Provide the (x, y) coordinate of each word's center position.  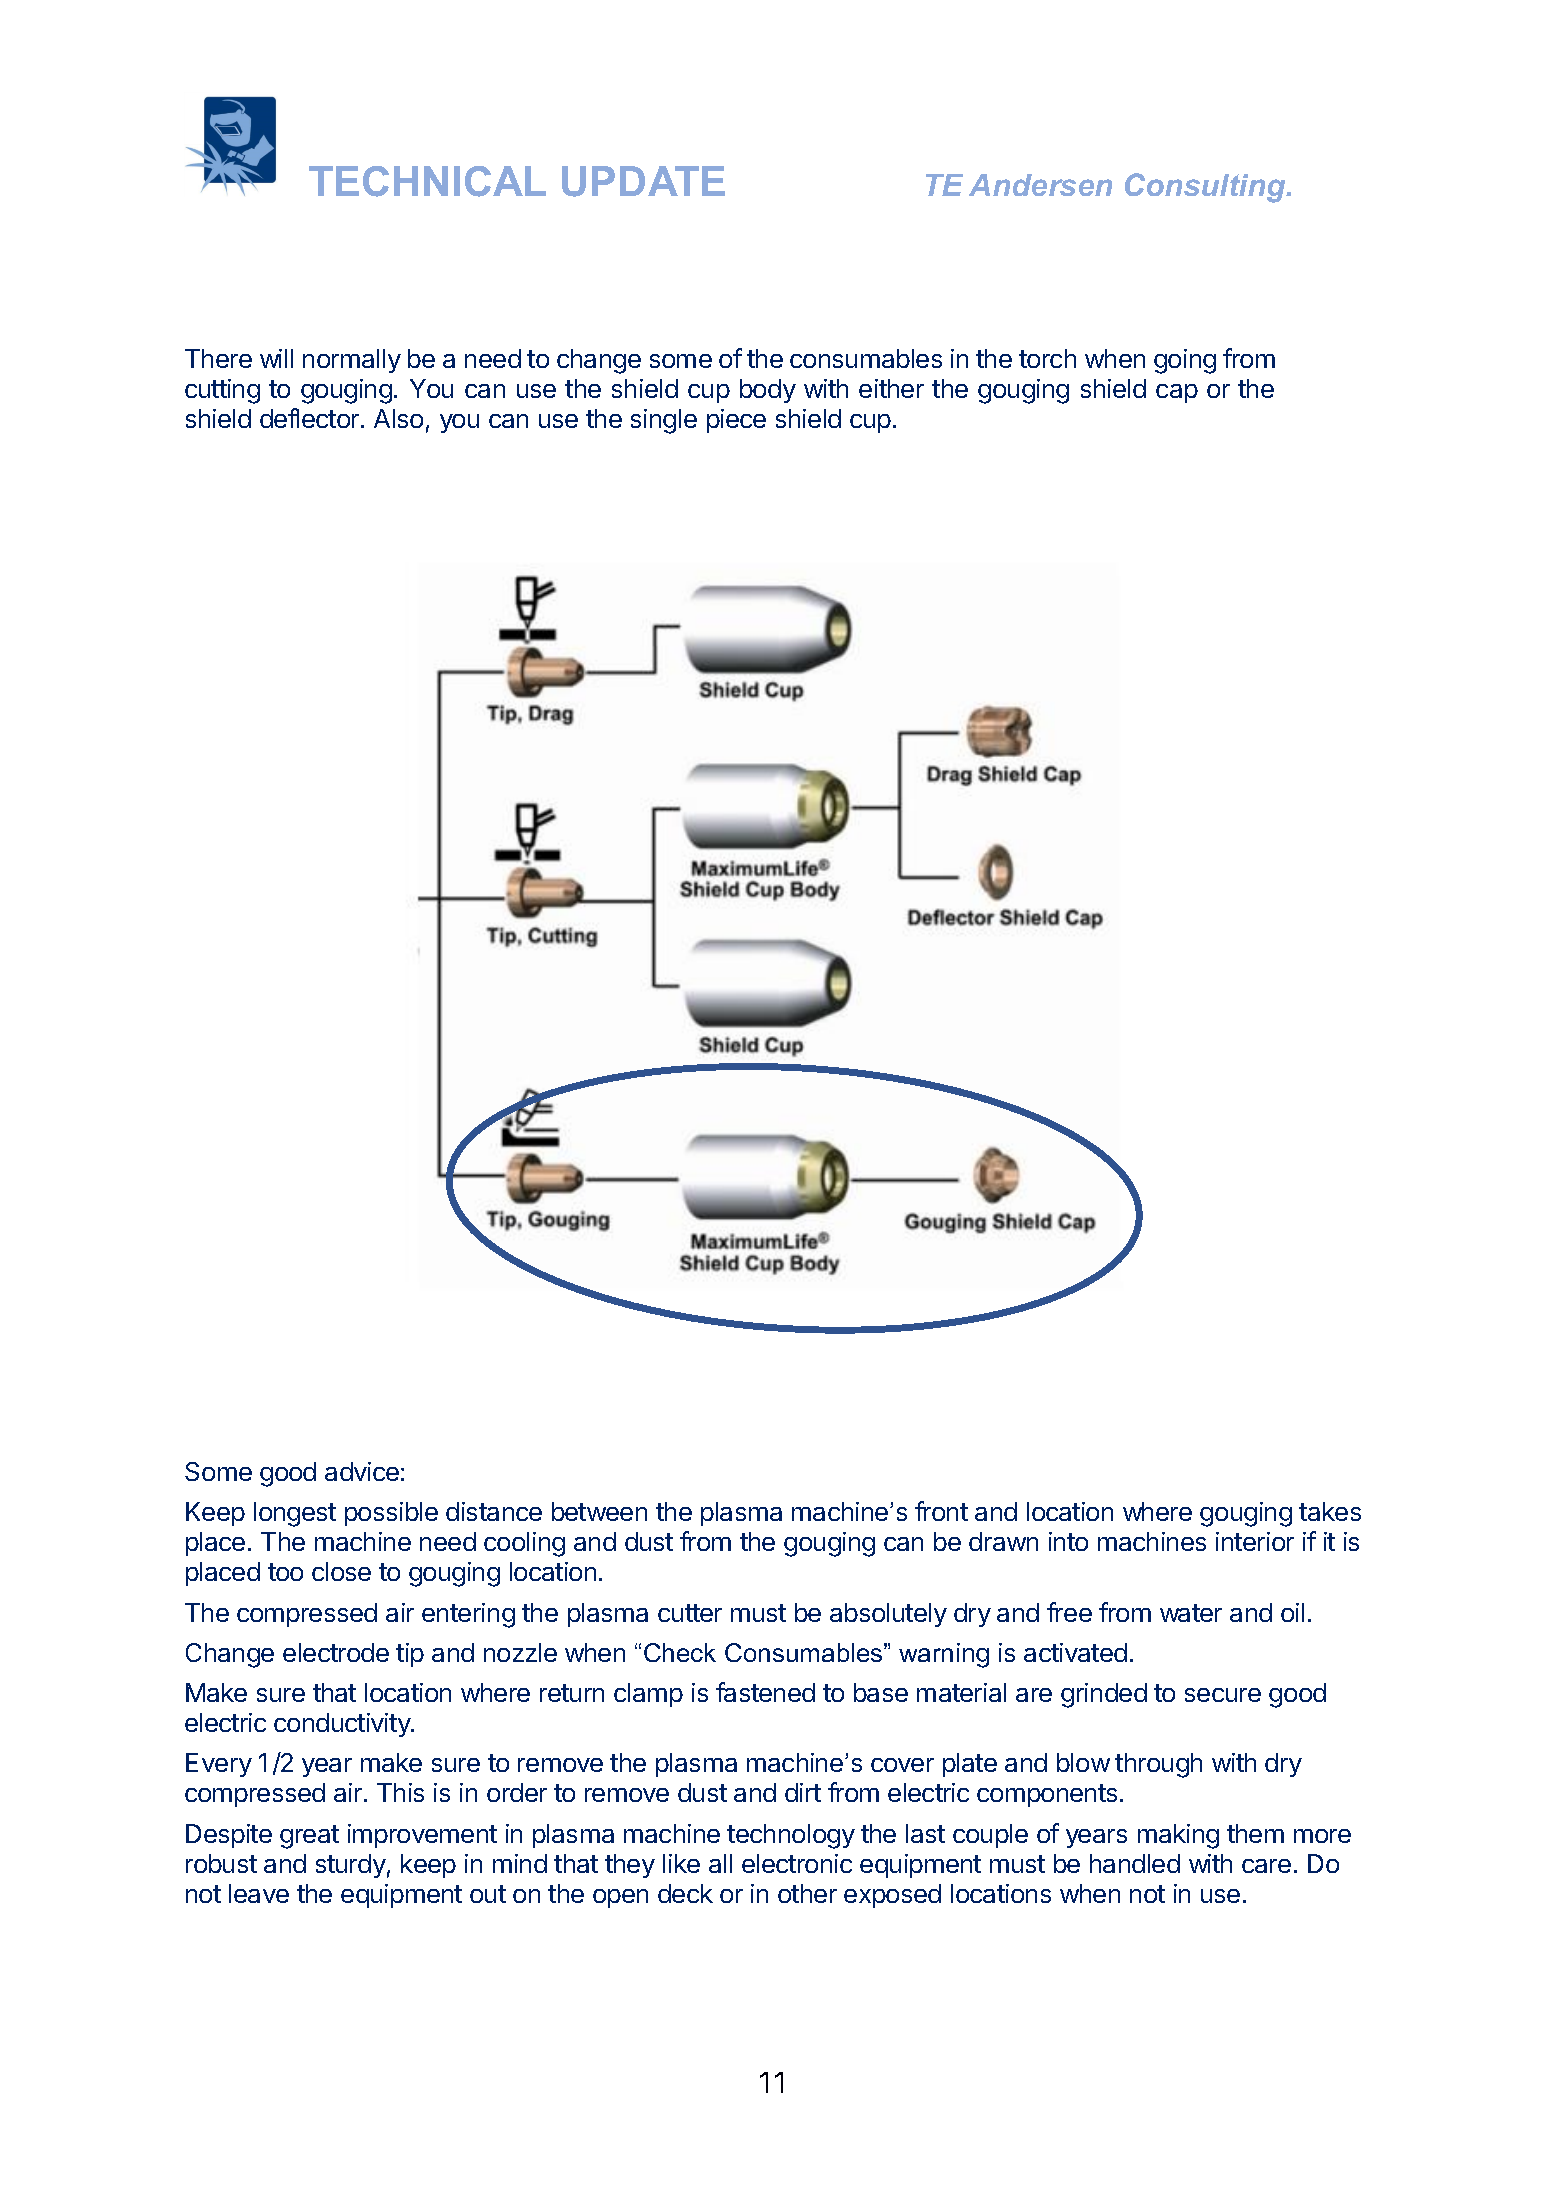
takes (1330, 1511)
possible (391, 1514)
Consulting (1206, 188)
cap (1177, 393)
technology (791, 1836)
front (941, 1511)
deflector (311, 418)
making (1178, 1836)
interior (1255, 1541)
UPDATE (643, 181)
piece (736, 421)
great (309, 1837)
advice (362, 1471)
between (599, 1511)
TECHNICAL (427, 181)
